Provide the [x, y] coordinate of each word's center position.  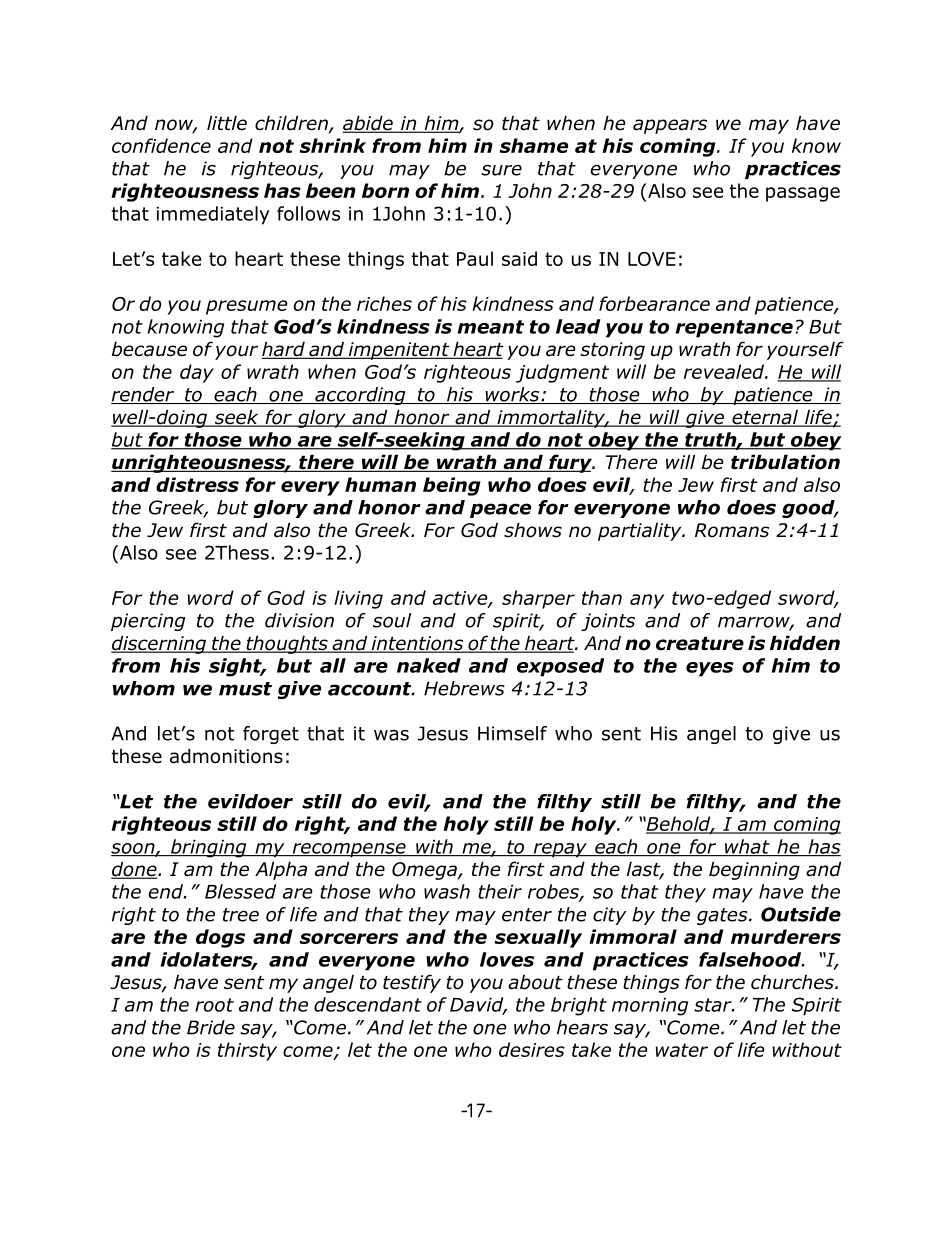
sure [501, 170]
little [227, 123]
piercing [148, 622]
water [681, 1050]
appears [670, 126]
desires [532, 1049]
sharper [538, 599]
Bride [211, 1027]
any [647, 601]
